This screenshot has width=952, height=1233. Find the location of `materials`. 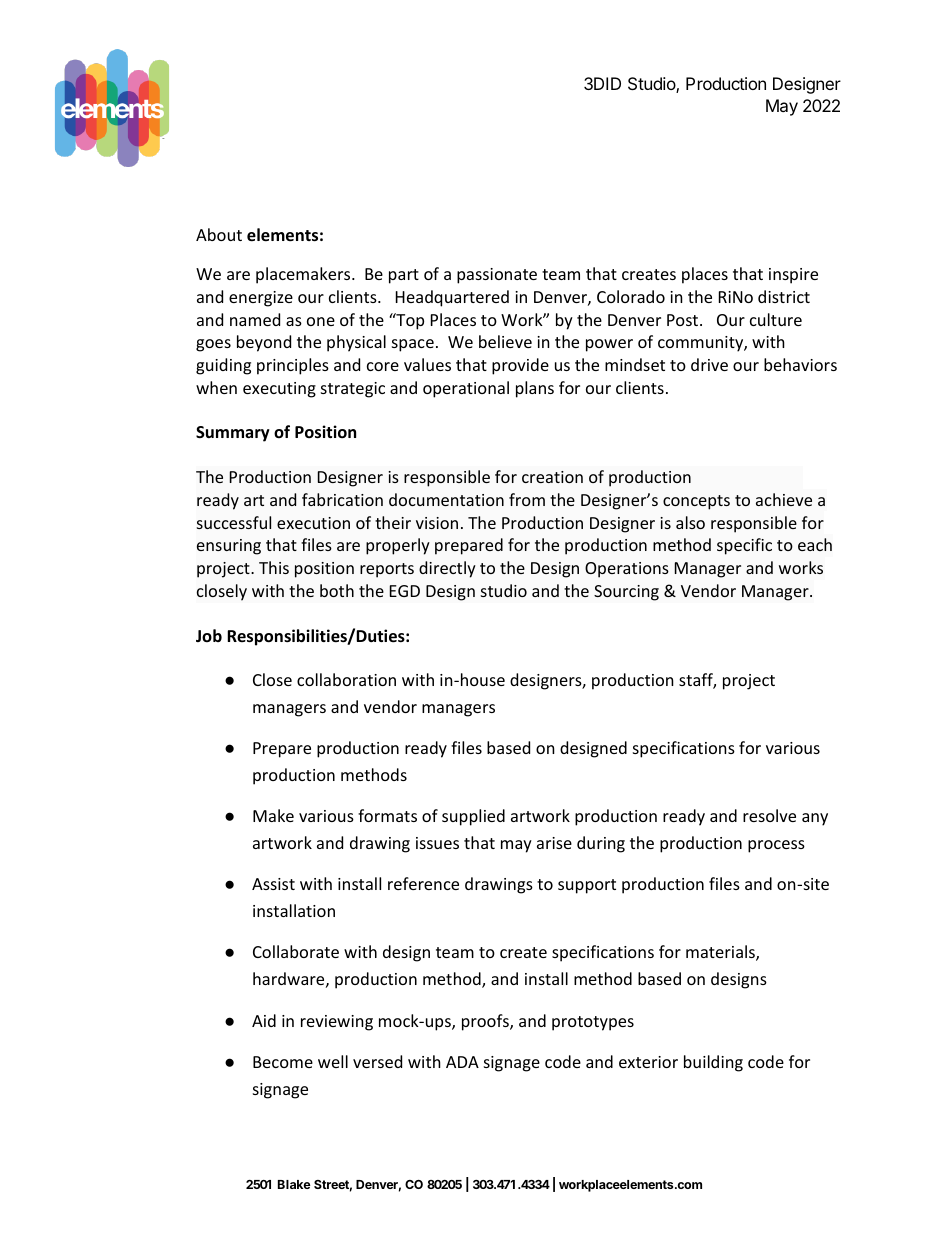

materials is located at coordinates (721, 953).
